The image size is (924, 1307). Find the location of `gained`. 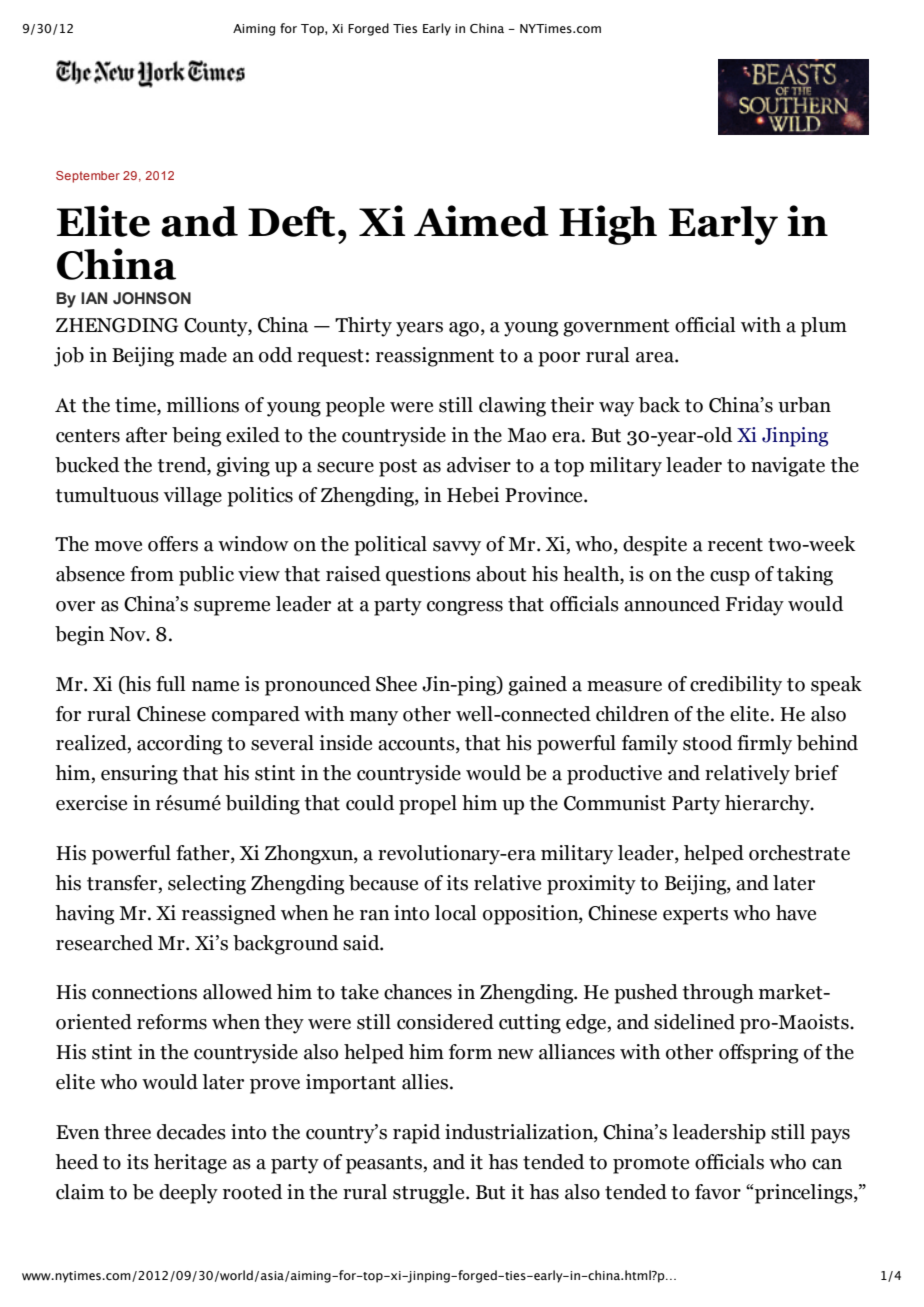

gained is located at coordinates (537, 686).
